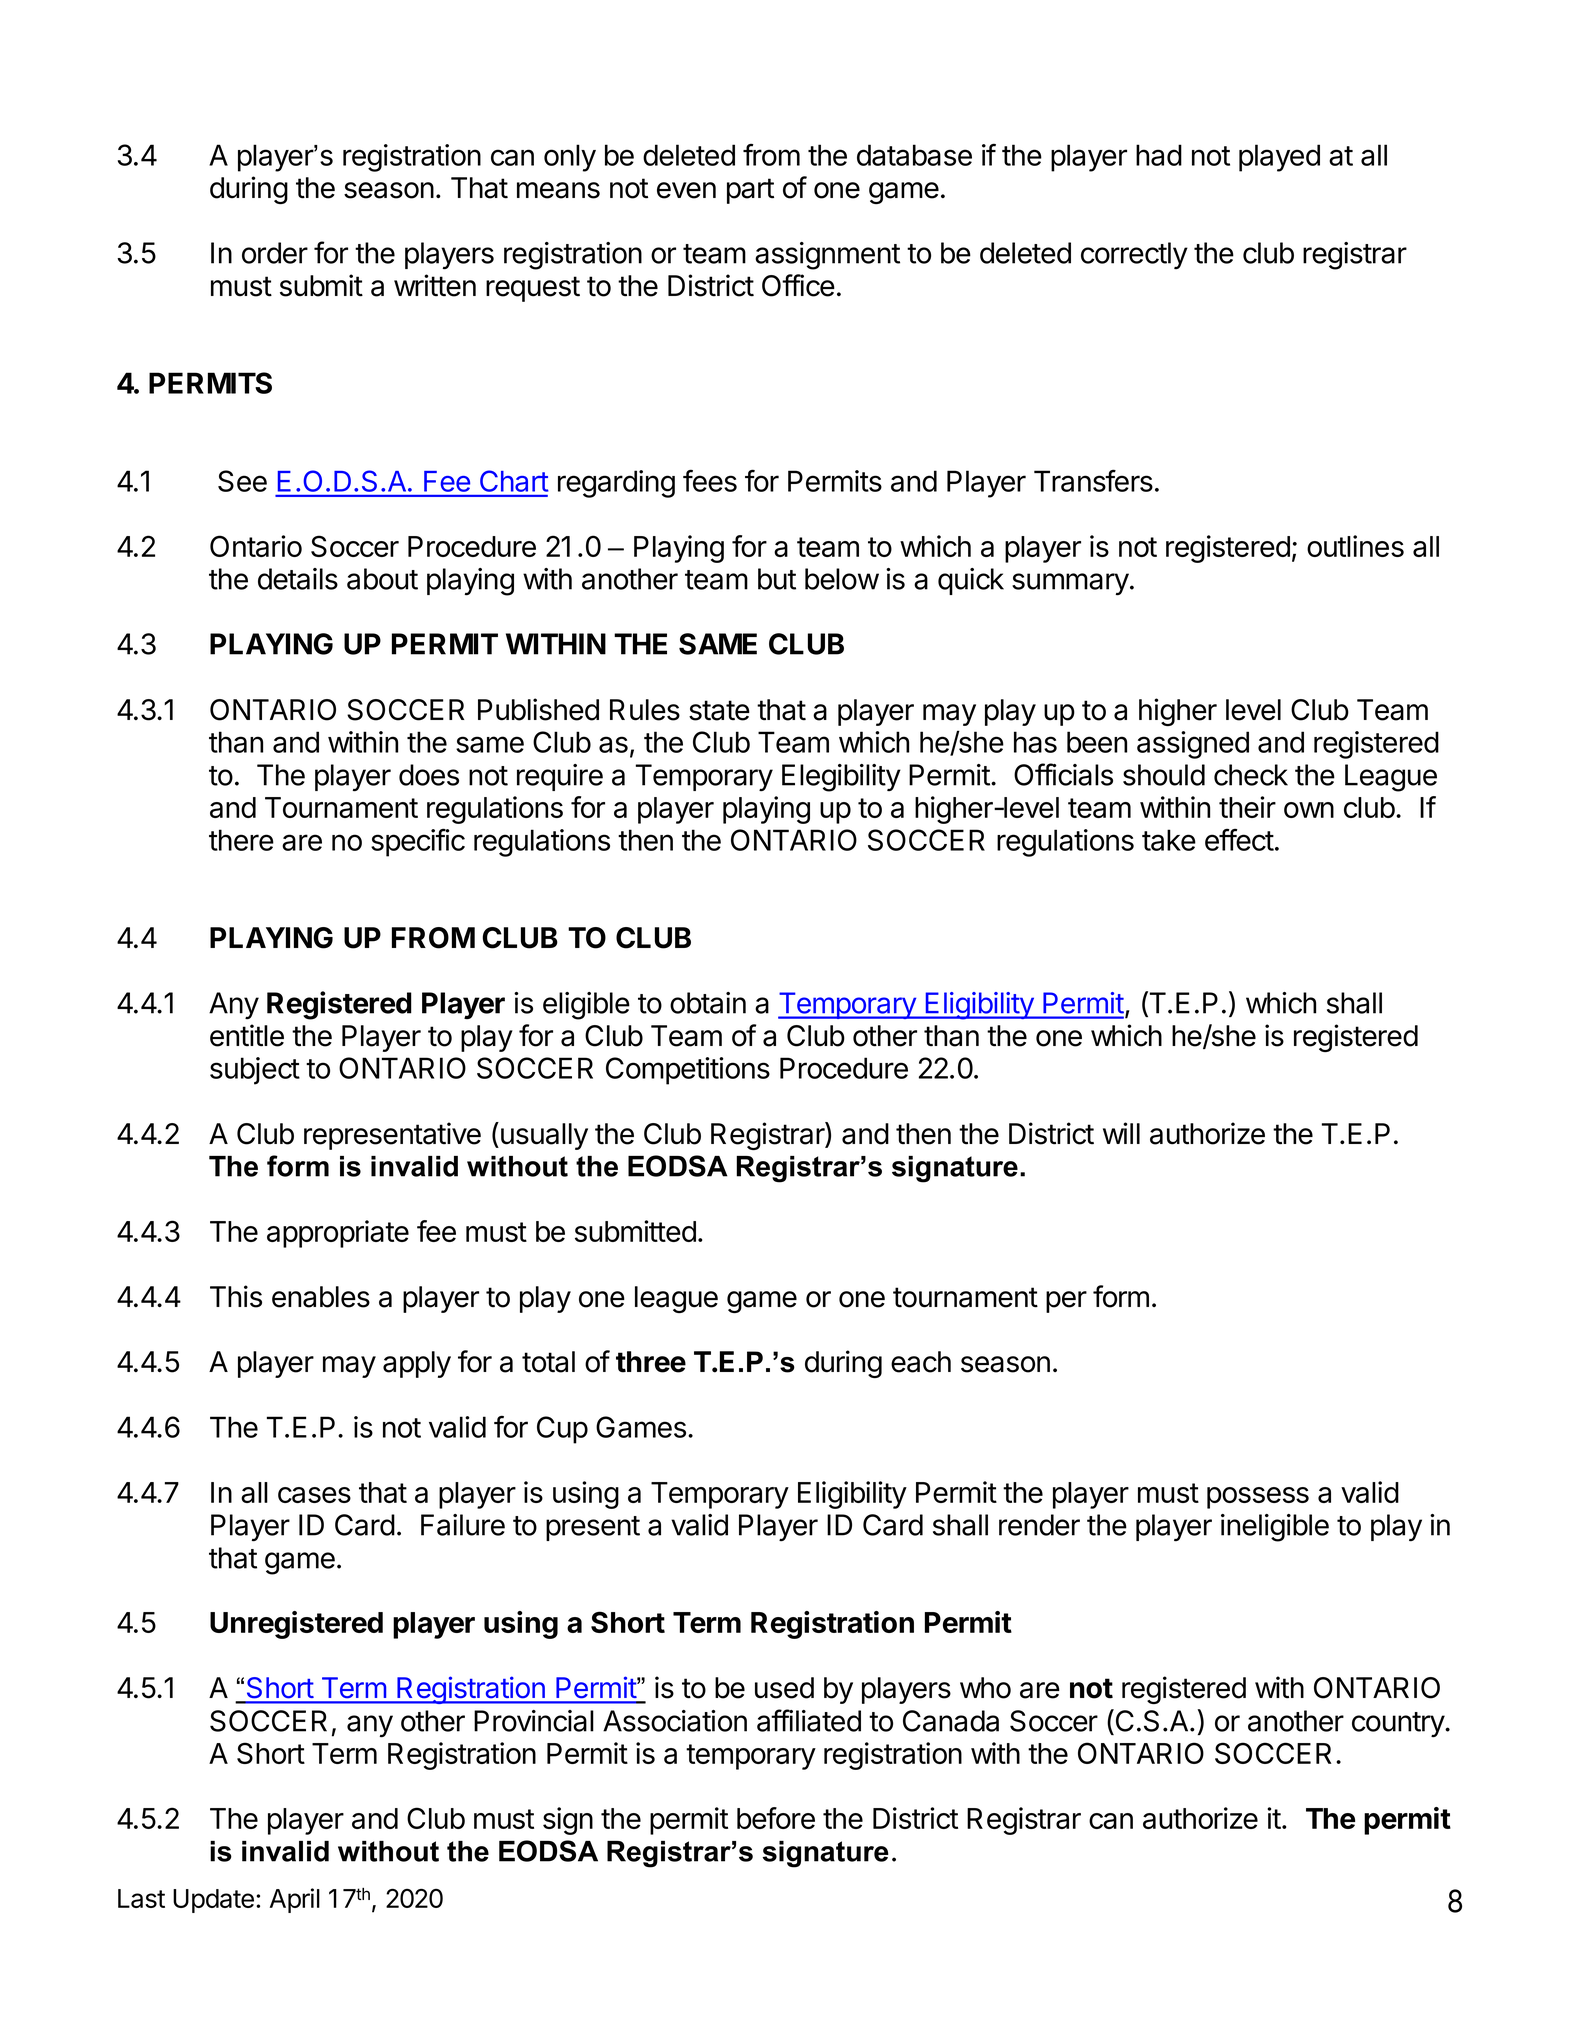  Describe the element at coordinates (1121, 1133) in the screenshot. I see `will` at that location.
